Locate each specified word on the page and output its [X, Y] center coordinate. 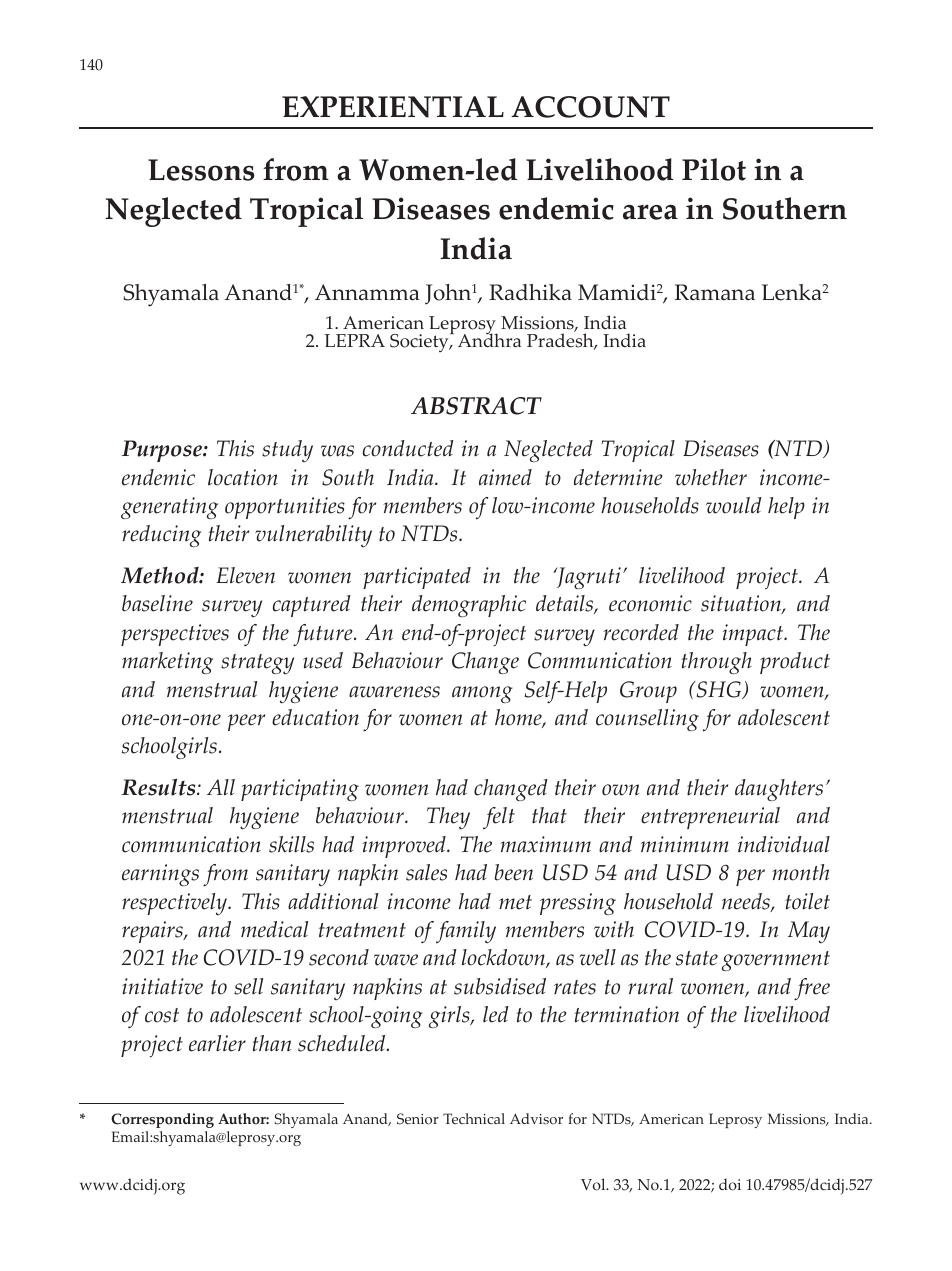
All [221, 787]
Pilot [714, 169]
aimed [505, 477]
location [243, 477]
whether [711, 477]
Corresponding [162, 1120]
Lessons [201, 170]
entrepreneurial [710, 818]
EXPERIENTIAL [393, 107]
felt [499, 818]
